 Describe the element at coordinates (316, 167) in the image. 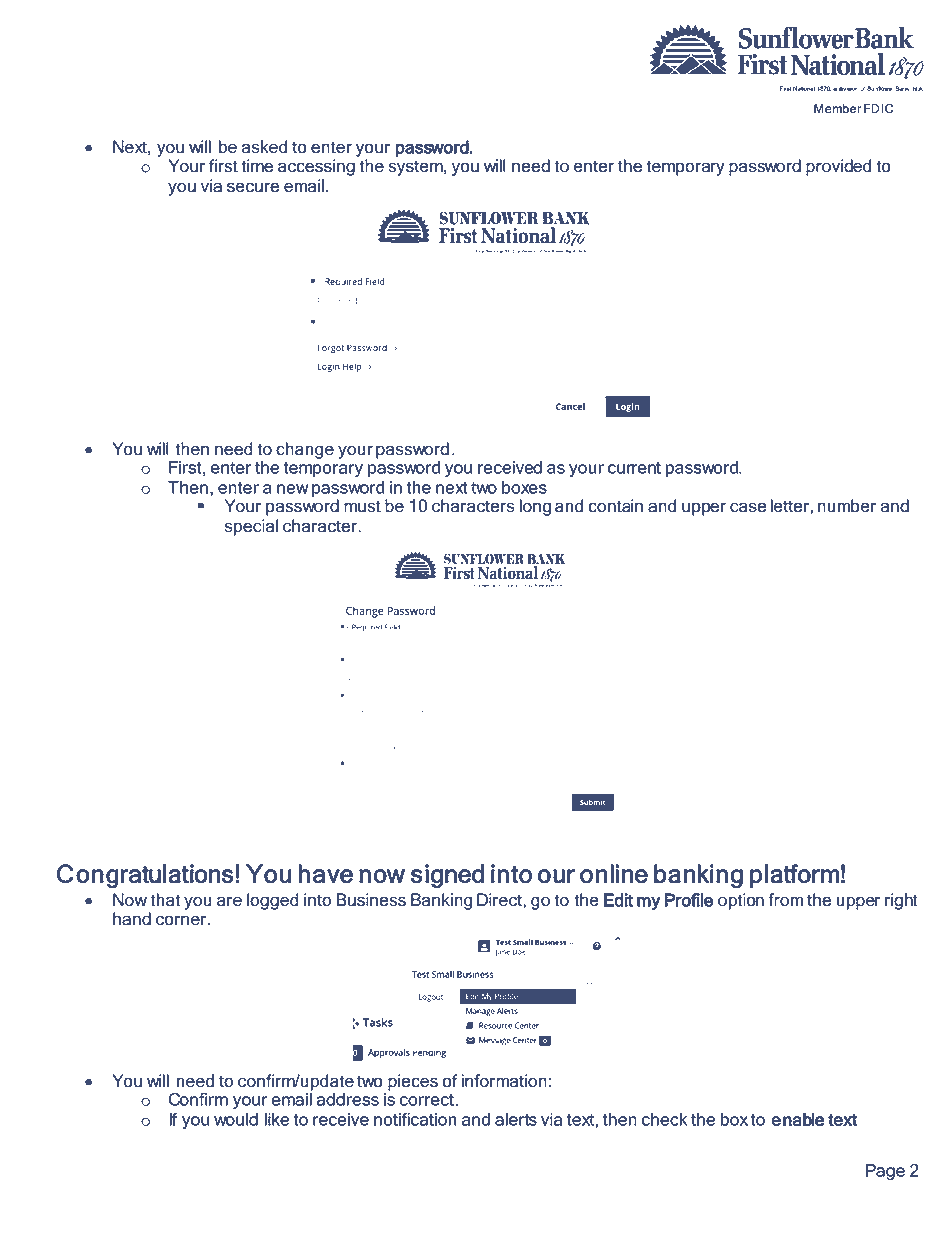

I see `accessing` at that location.
